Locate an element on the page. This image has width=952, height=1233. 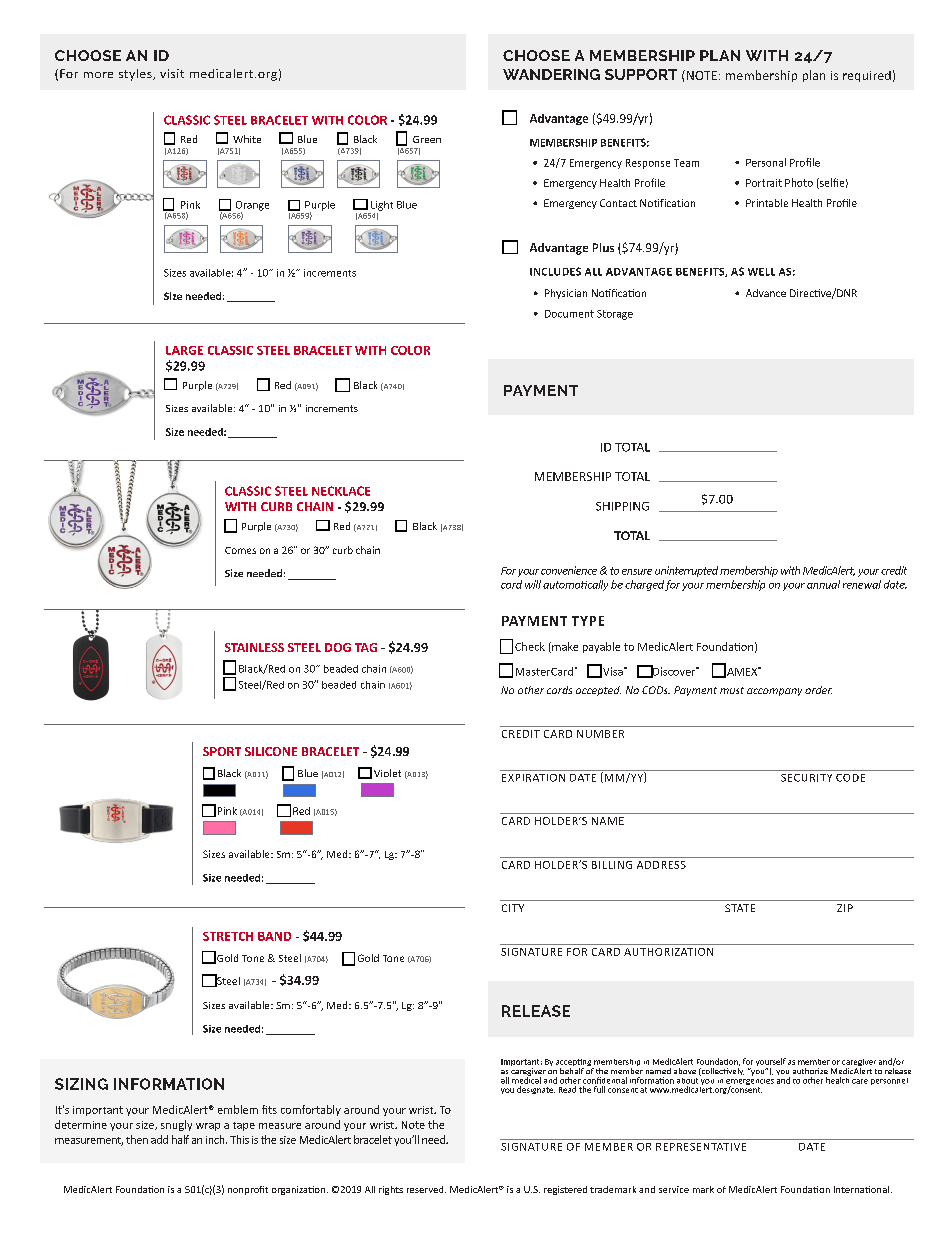
registered is located at coordinates (565, 1190).
